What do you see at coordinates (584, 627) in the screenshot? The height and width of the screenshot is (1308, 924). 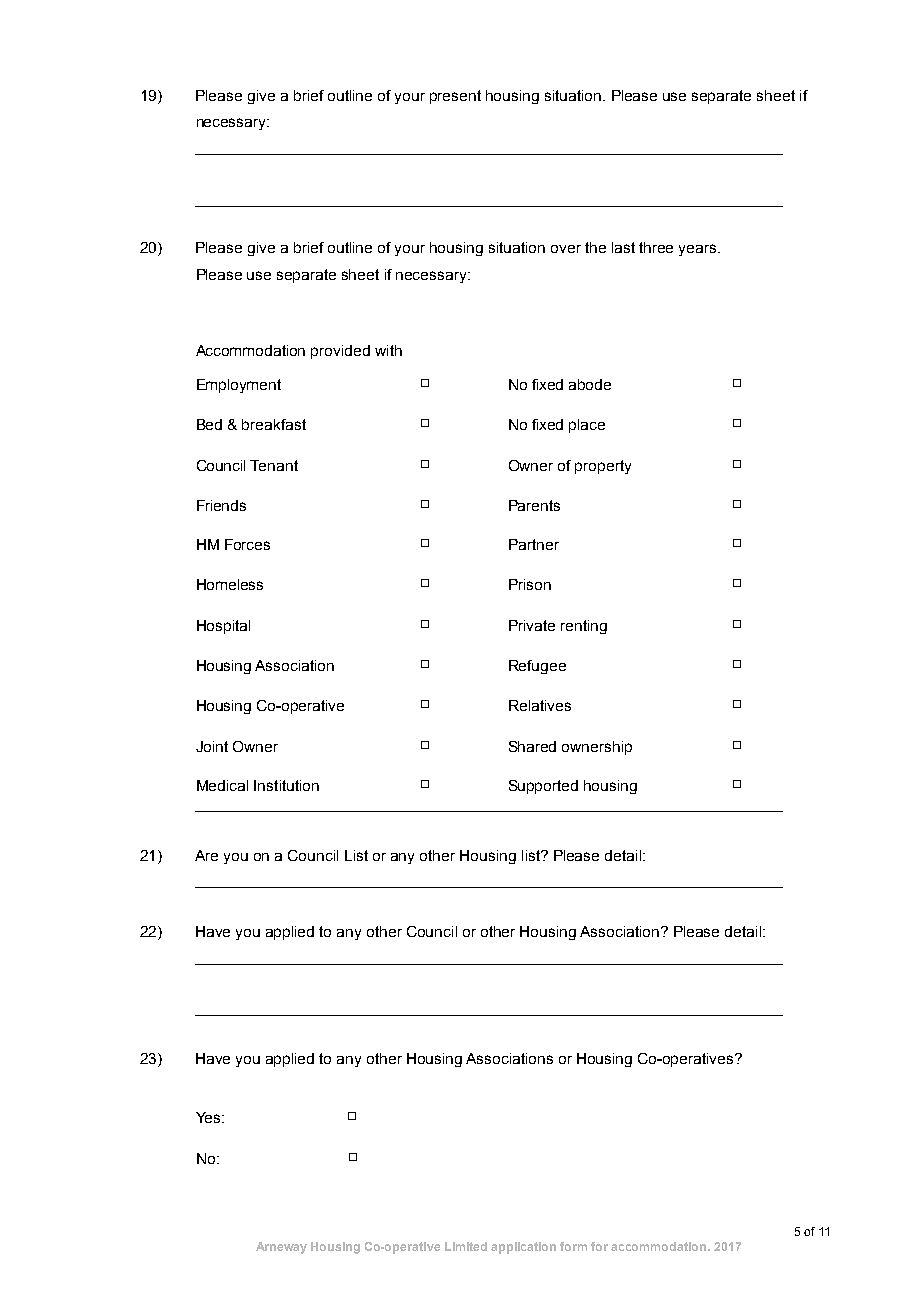 I see `renting` at bounding box center [584, 627].
